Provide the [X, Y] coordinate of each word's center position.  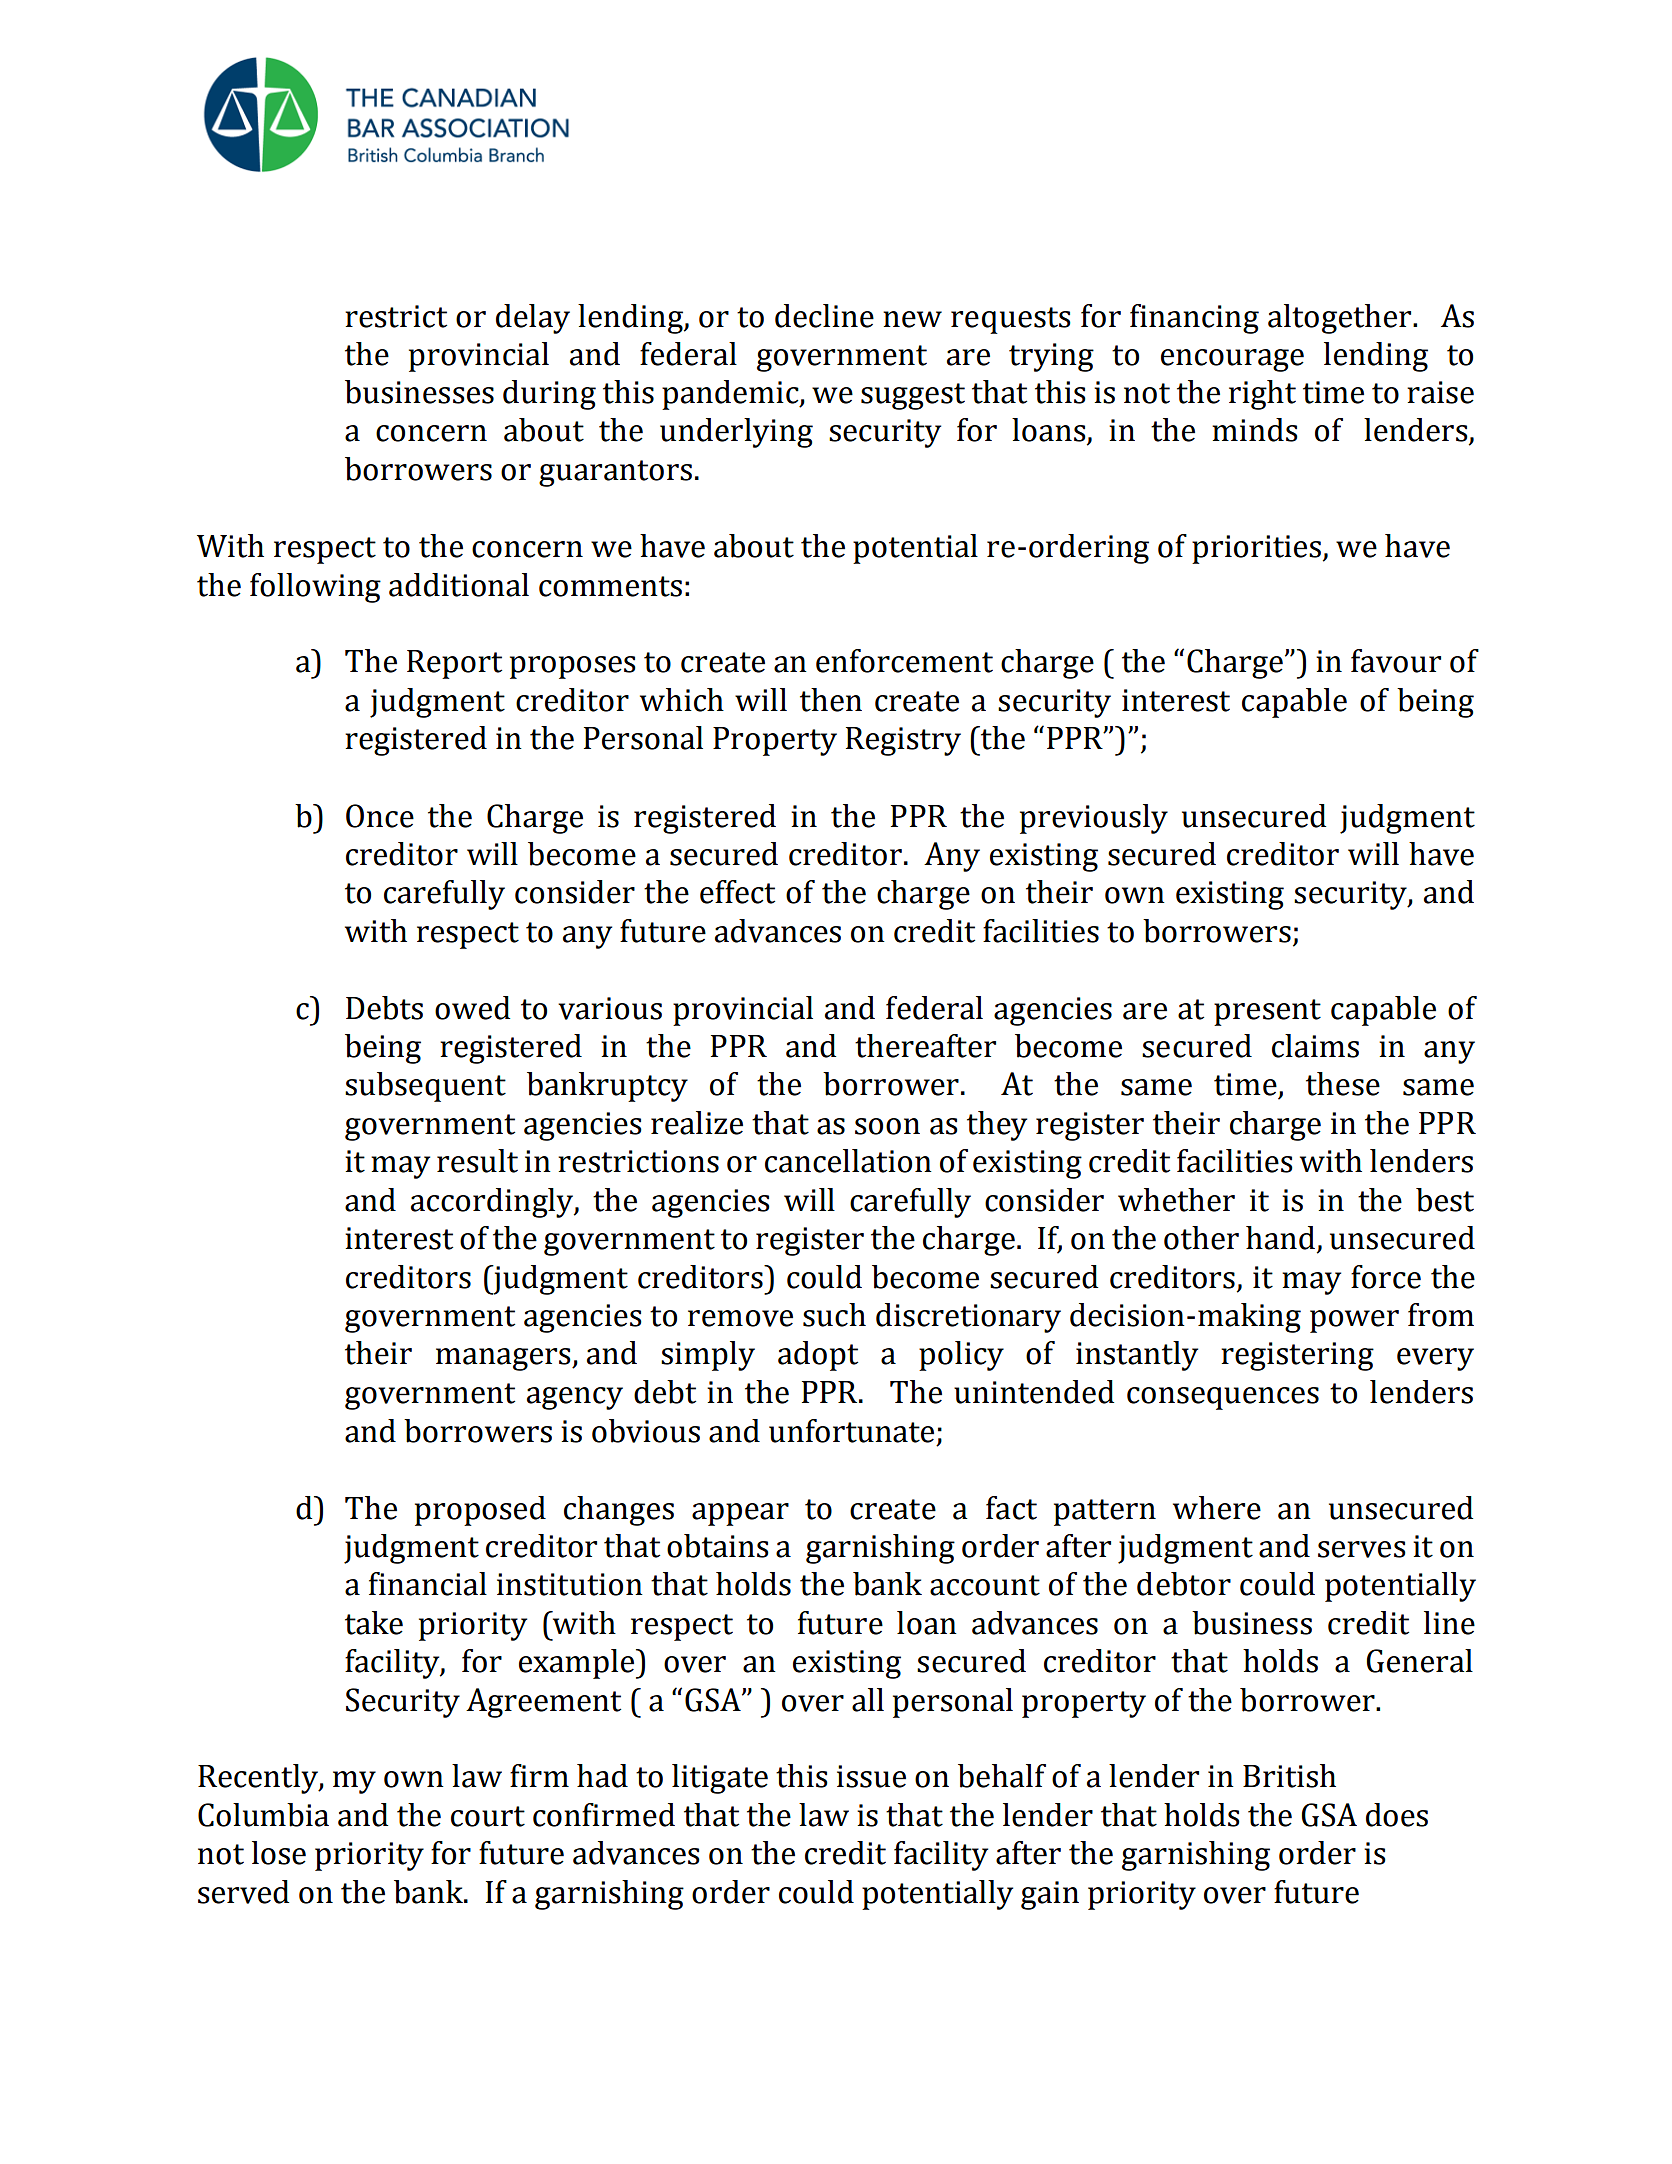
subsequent [425, 1087]
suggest [913, 396]
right [1262, 395]
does [1397, 1815]
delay [533, 319]
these [1343, 1084]
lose [279, 1853]
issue [871, 1776]
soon [887, 1126]
